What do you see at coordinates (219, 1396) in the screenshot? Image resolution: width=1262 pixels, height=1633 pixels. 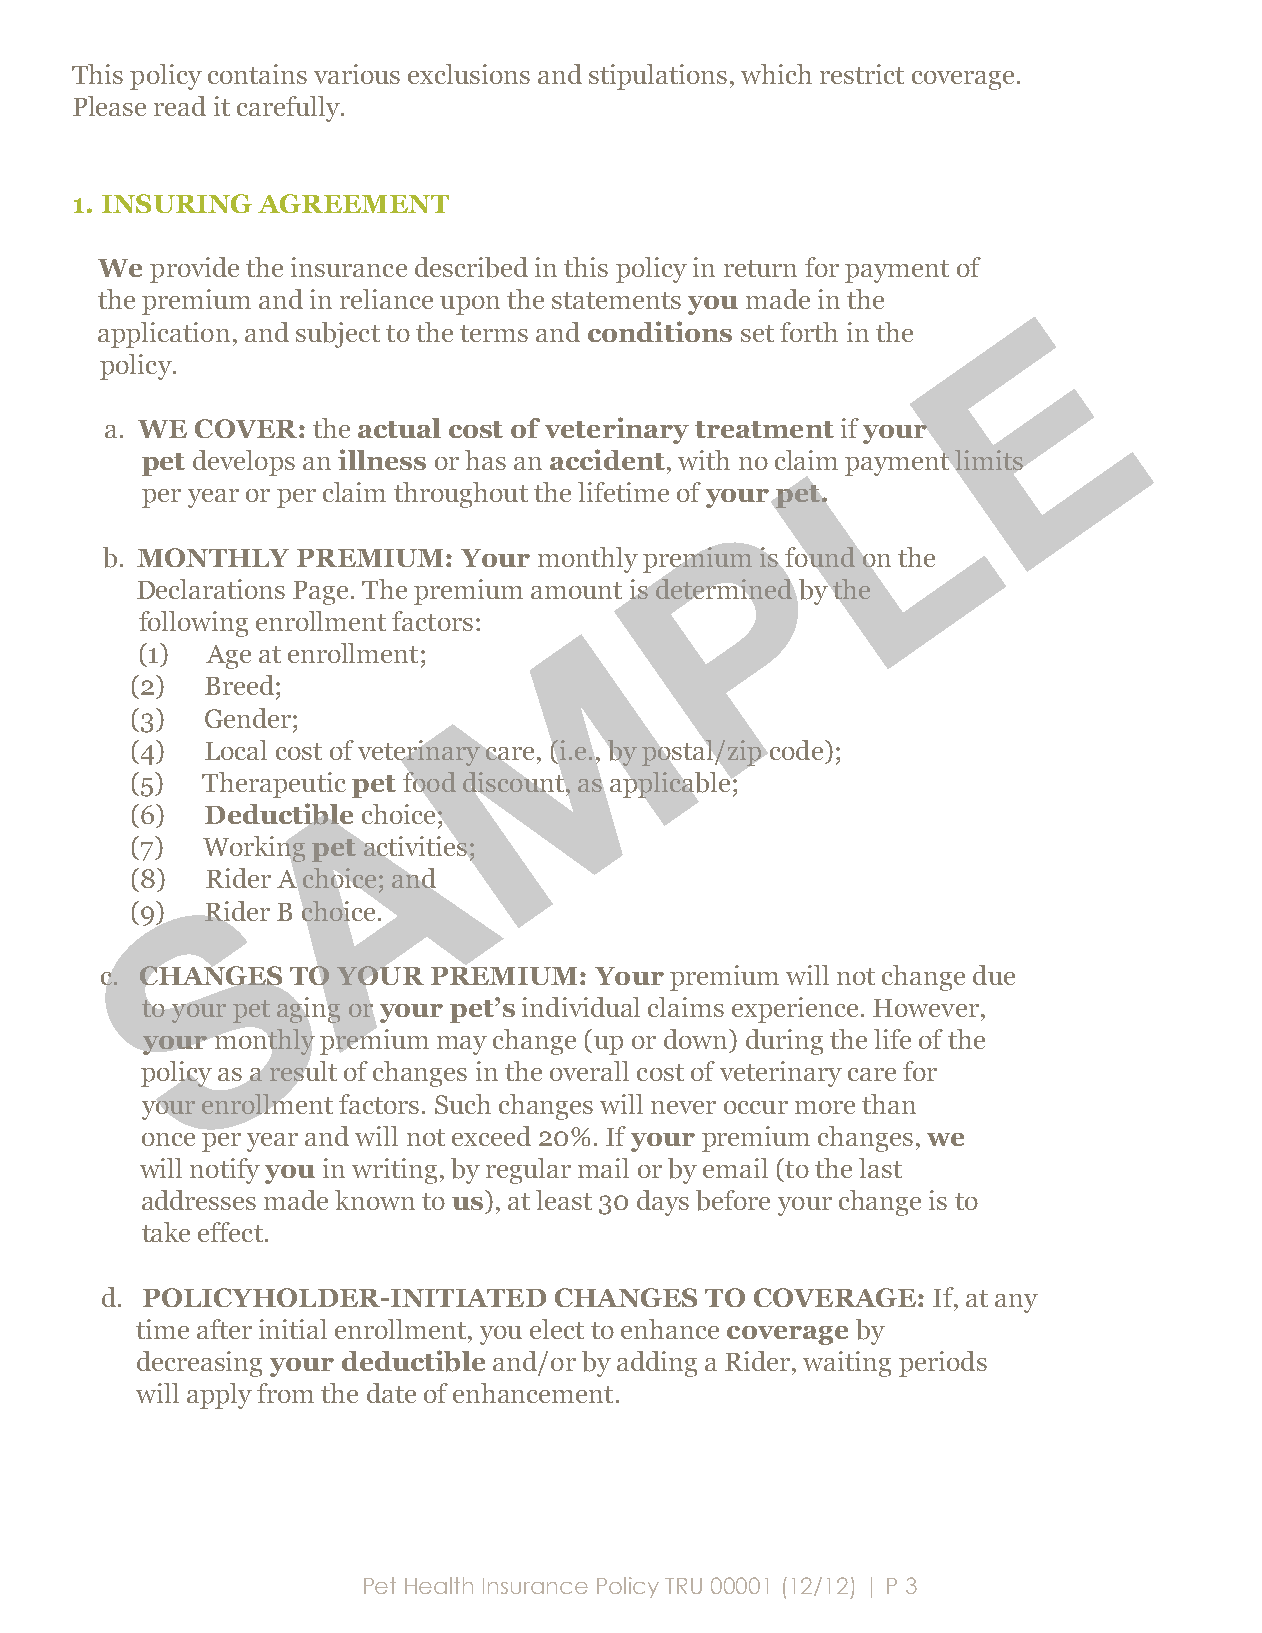 I see `apply` at bounding box center [219, 1396].
